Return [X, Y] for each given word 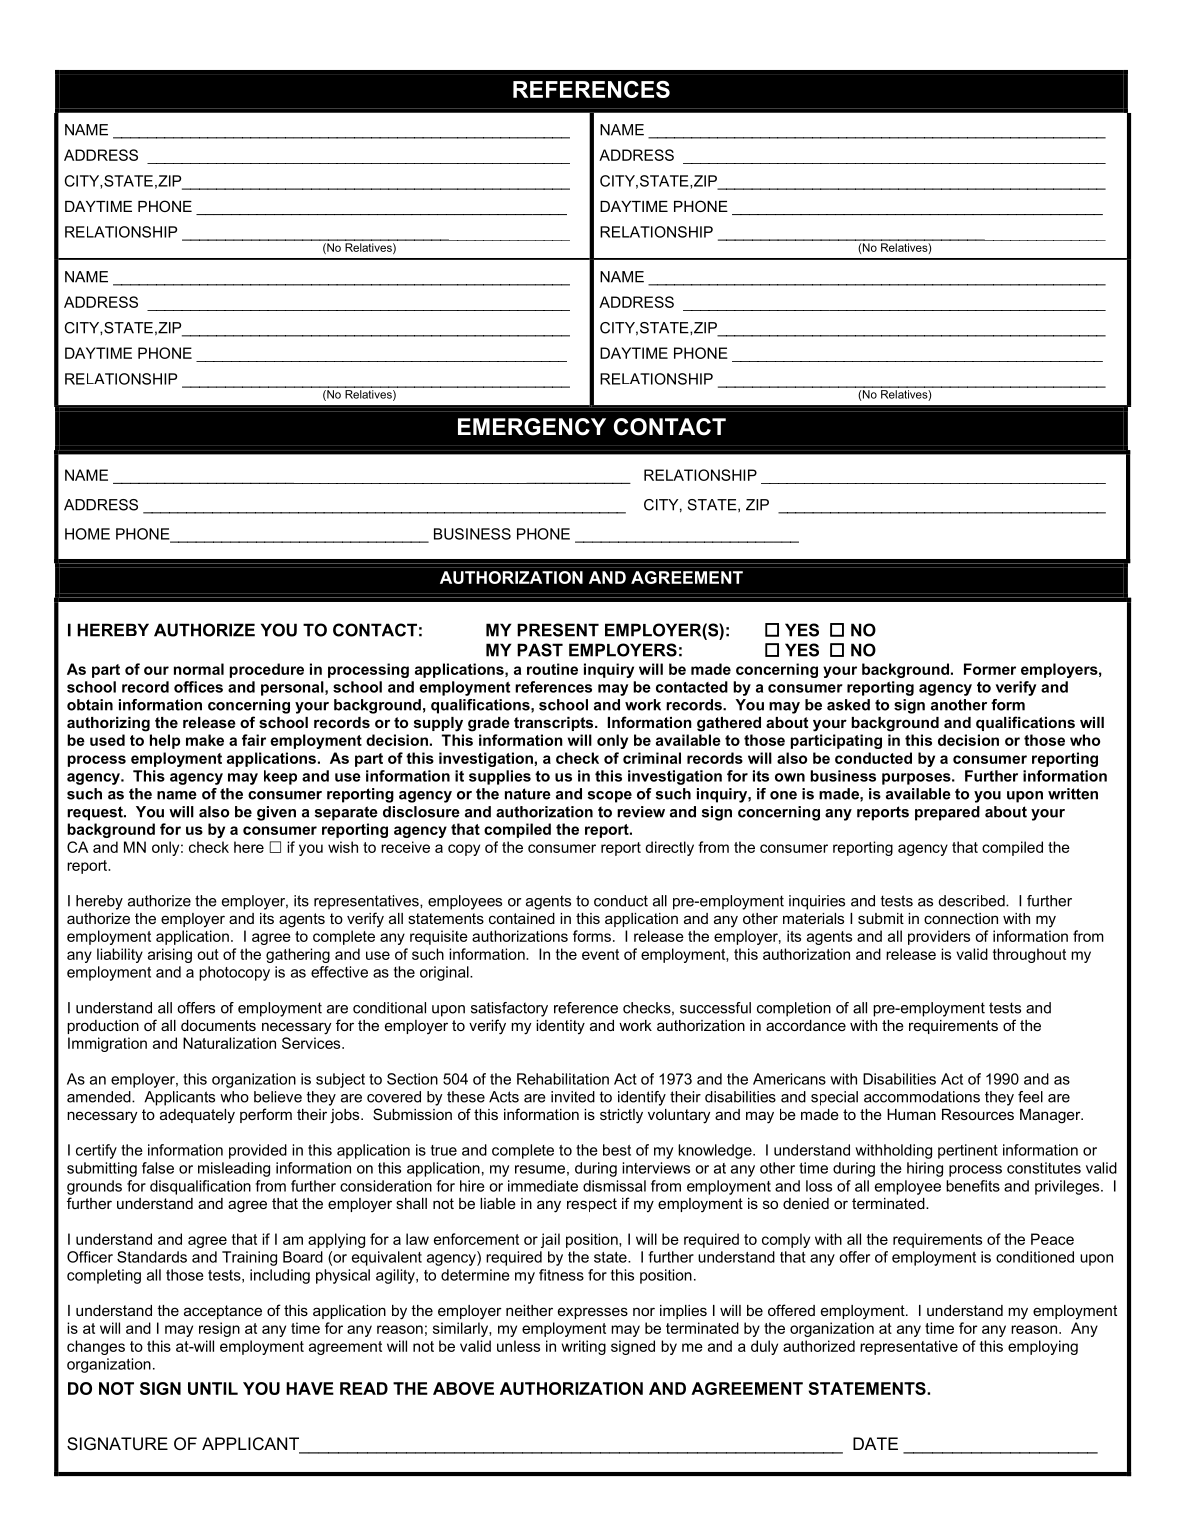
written [1073, 794]
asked [848, 705]
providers [939, 937]
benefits [973, 1186]
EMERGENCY [532, 427]
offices [198, 687]
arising [170, 955]
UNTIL [213, 1388]
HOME [87, 534]
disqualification [200, 1187]
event [600, 954]
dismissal [614, 1186]
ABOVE [463, 1388]
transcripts [555, 724]
